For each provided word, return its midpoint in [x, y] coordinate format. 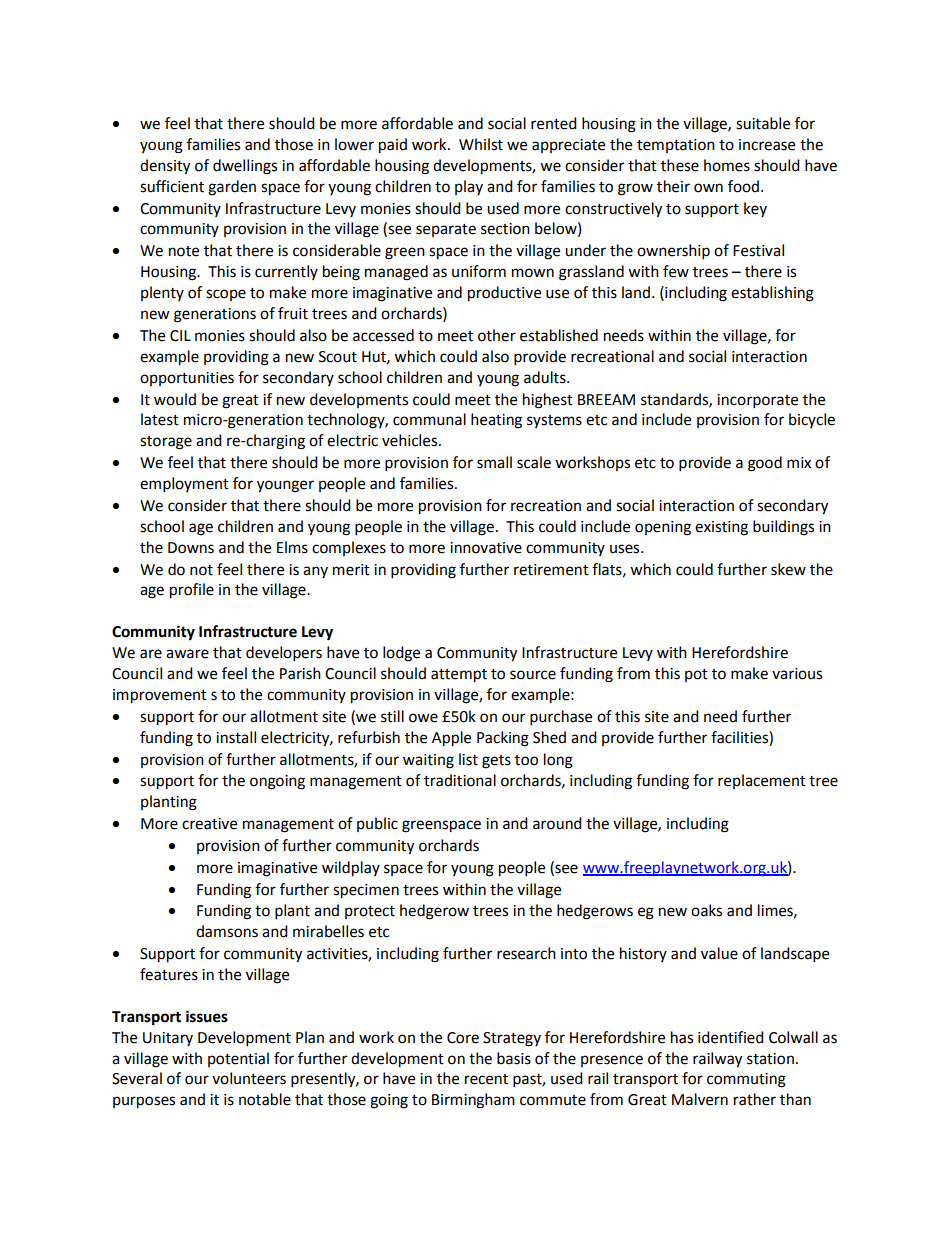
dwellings [245, 167]
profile [192, 591]
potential [238, 1059]
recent [486, 1079]
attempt [459, 676]
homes [727, 165]
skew [788, 569]
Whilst [481, 144]
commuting [746, 1080]
